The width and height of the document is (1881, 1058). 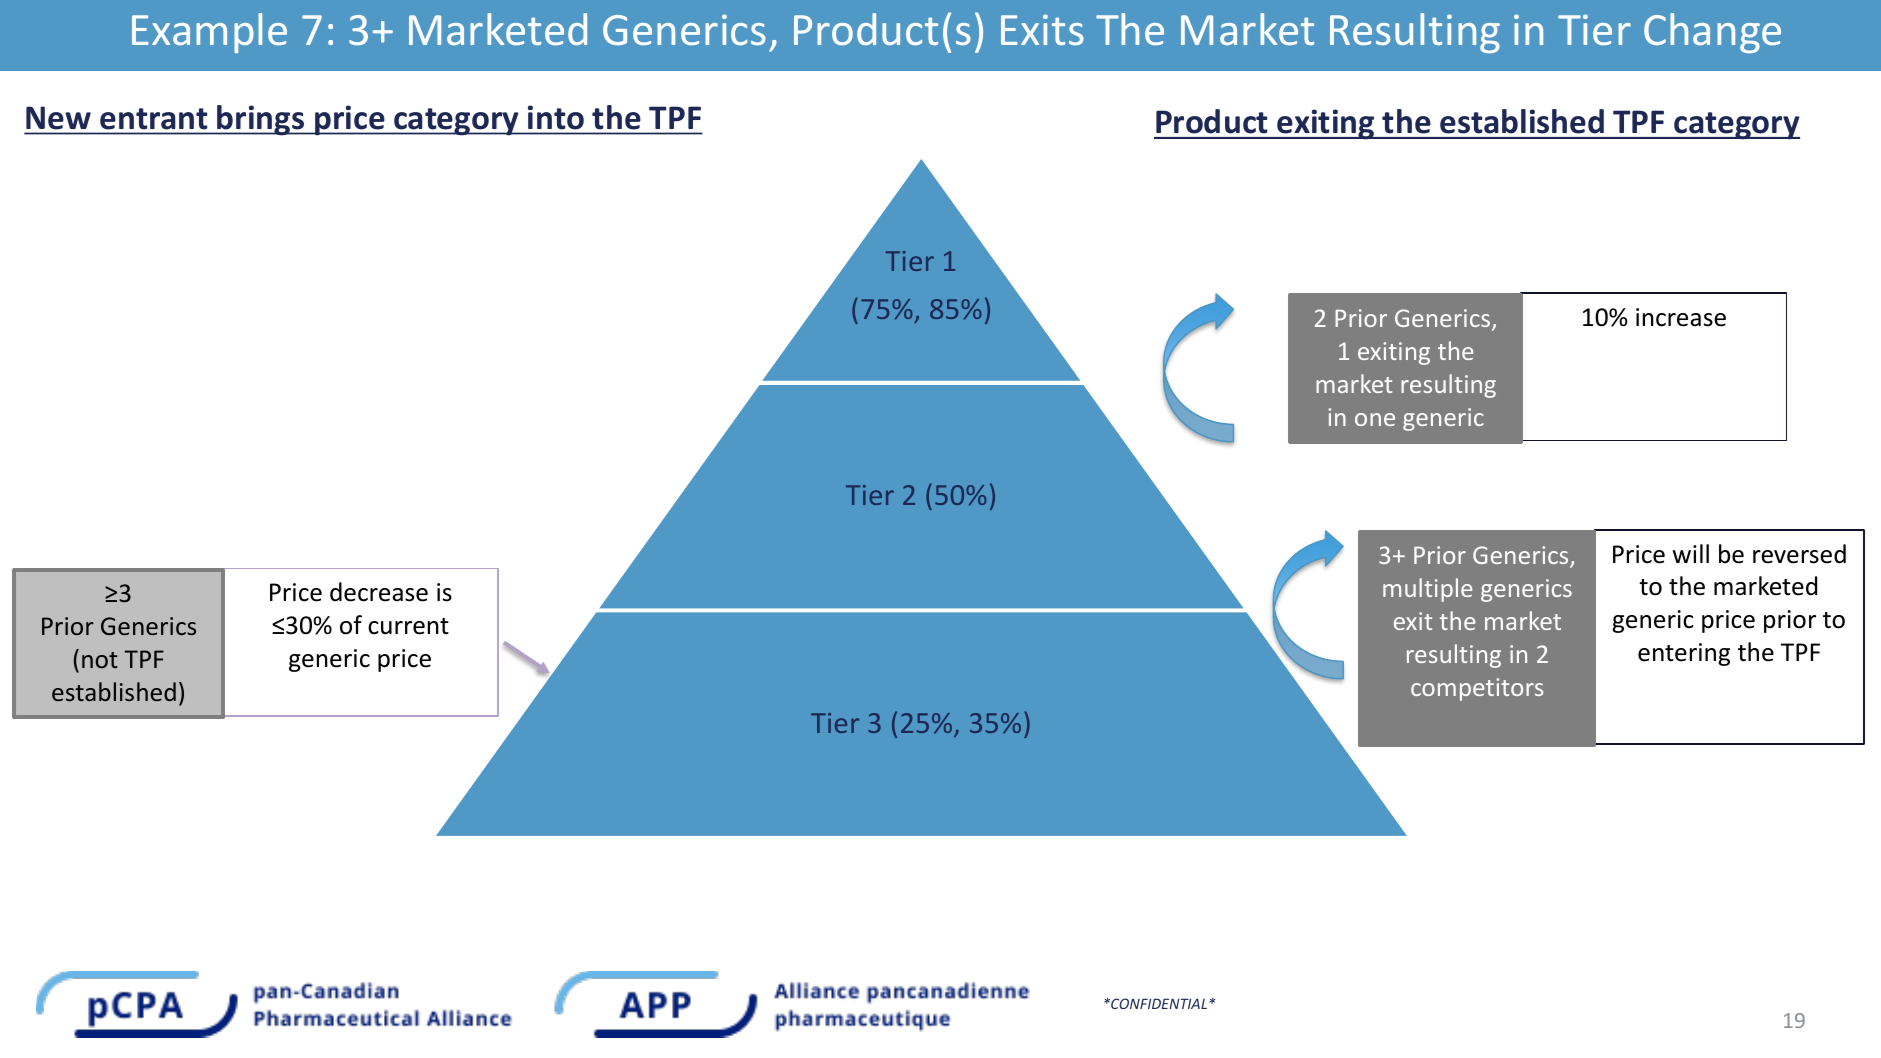 I want to click on not, so click(x=100, y=660).
